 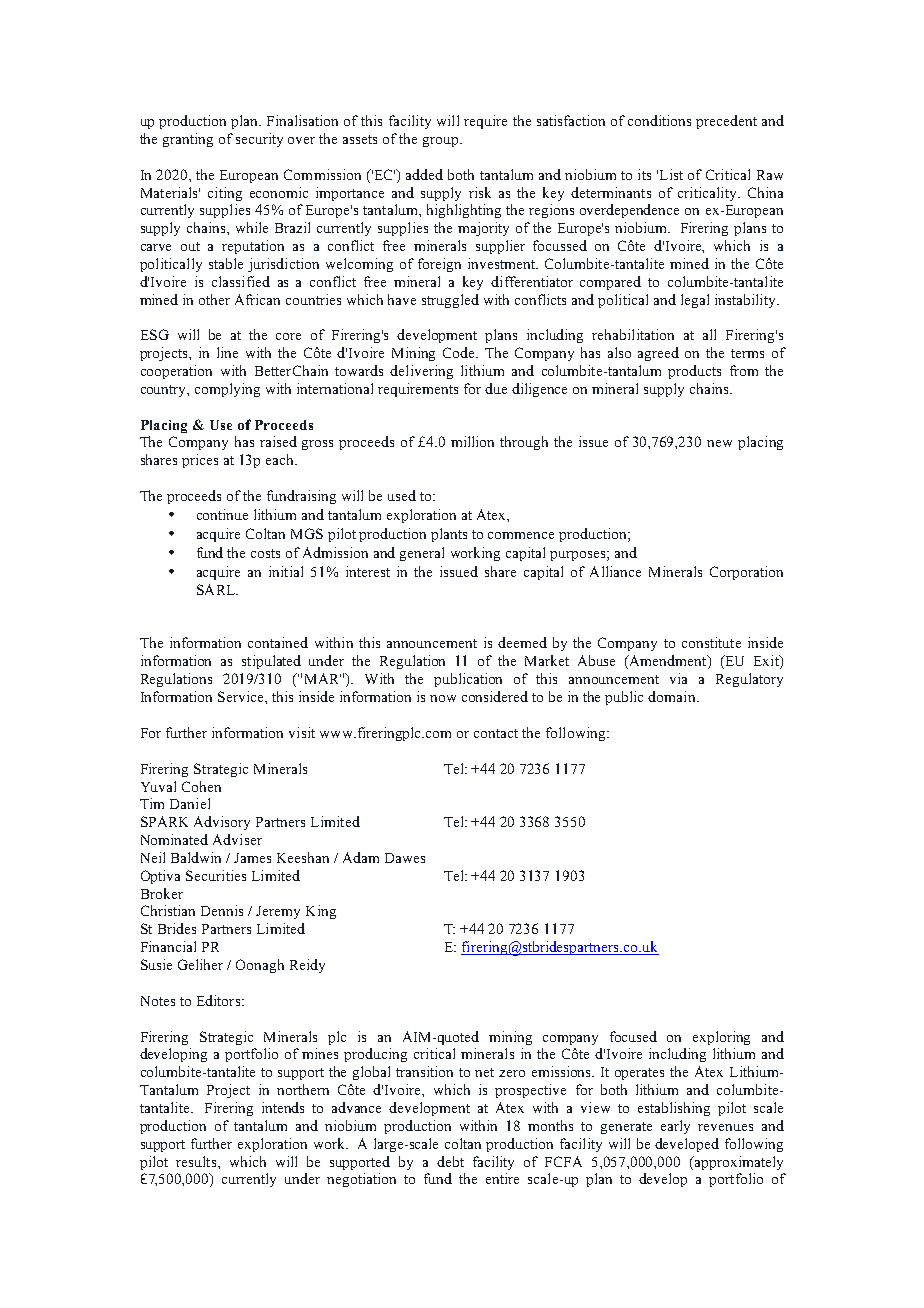 I want to click on debt, so click(x=450, y=1161).
